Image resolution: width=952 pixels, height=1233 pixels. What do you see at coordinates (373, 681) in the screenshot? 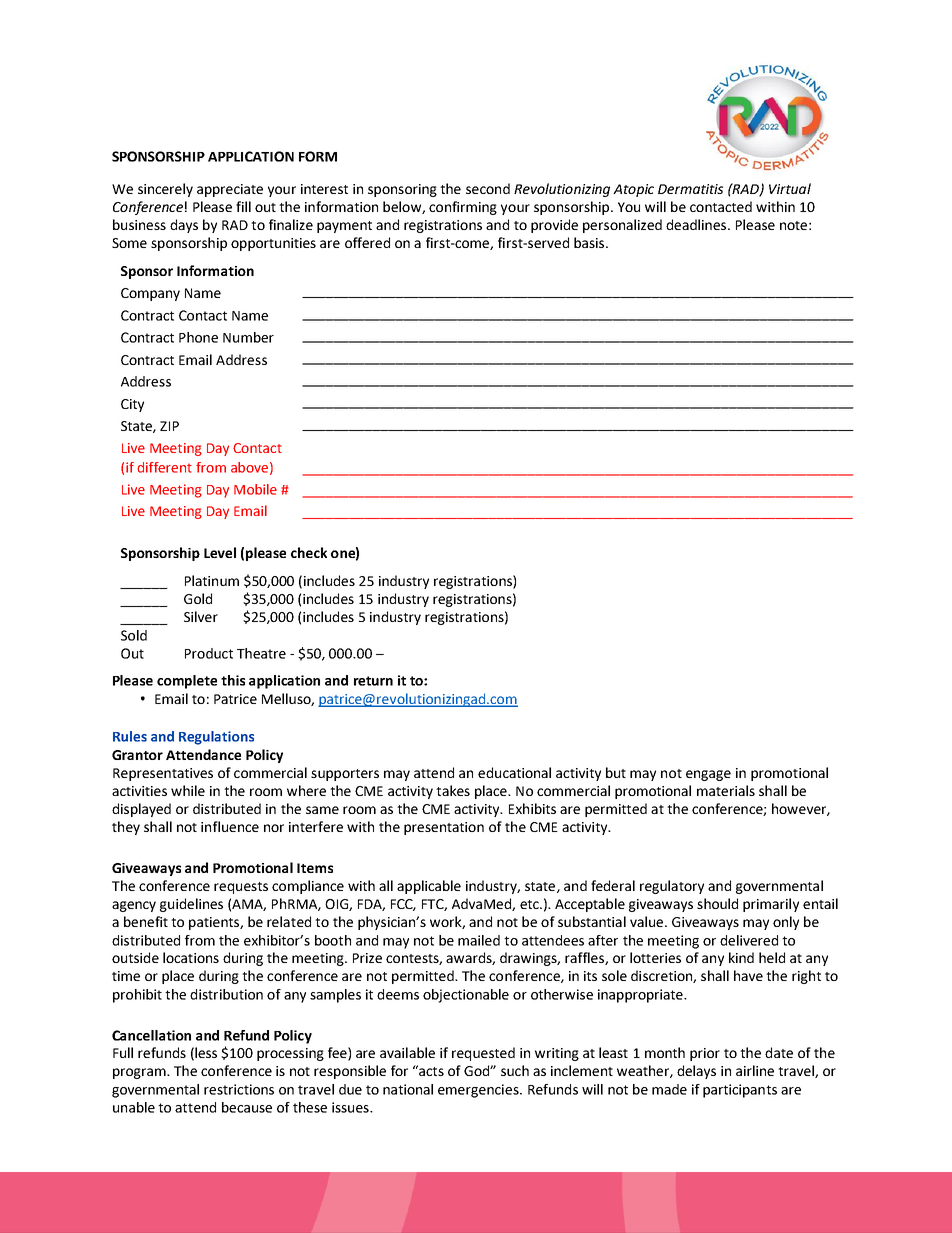
I see `return` at bounding box center [373, 681].
